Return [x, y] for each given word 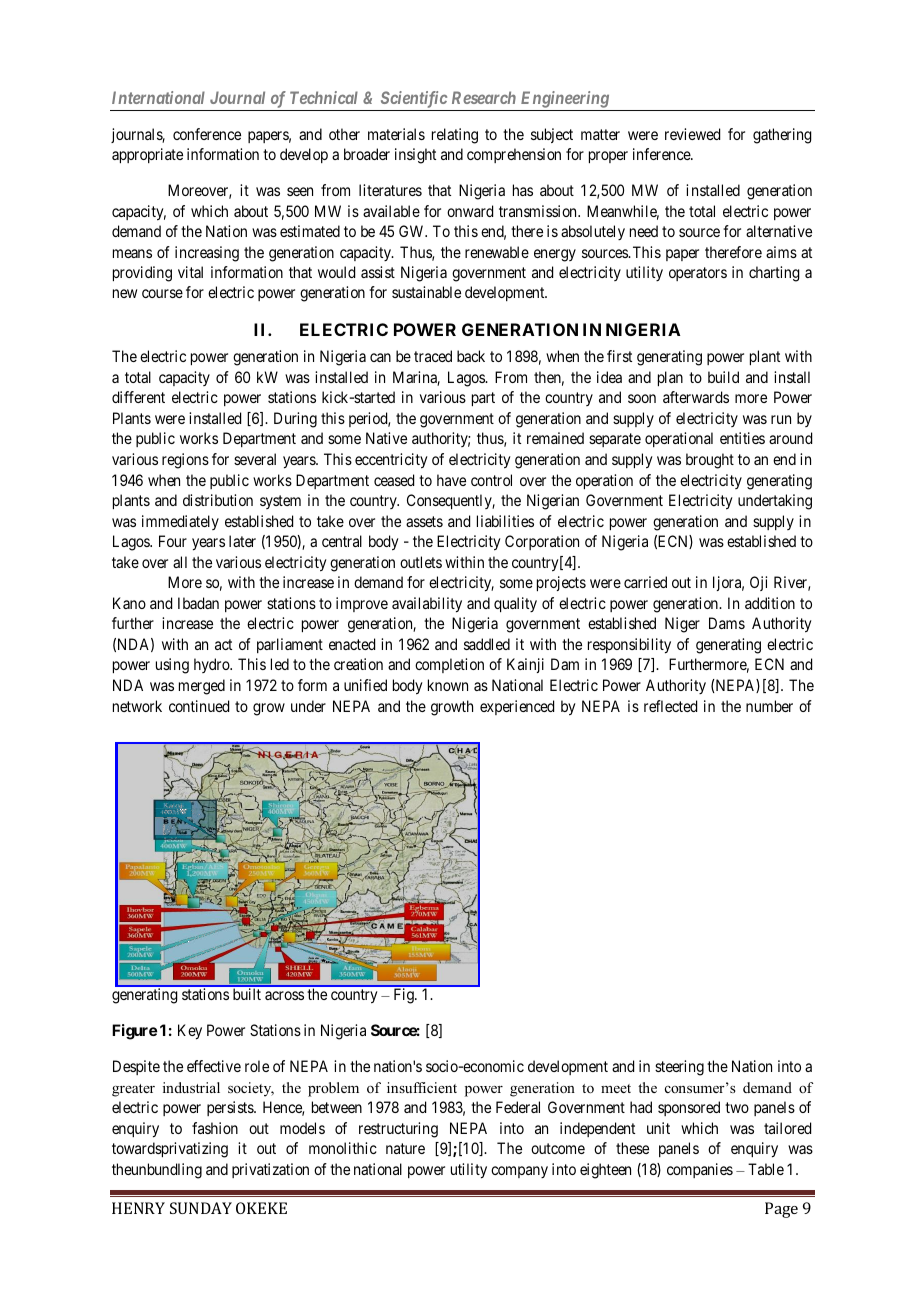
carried [645, 582]
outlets [421, 562]
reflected [670, 706]
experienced [517, 707]
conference [207, 134]
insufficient [422, 1087]
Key [190, 1032]
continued [199, 706]
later [242, 541]
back [471, 356]
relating [455, 136]
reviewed [692, 134]
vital [190, 272]
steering [679, 1068]
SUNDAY [201, 1208]
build [723, 377]
